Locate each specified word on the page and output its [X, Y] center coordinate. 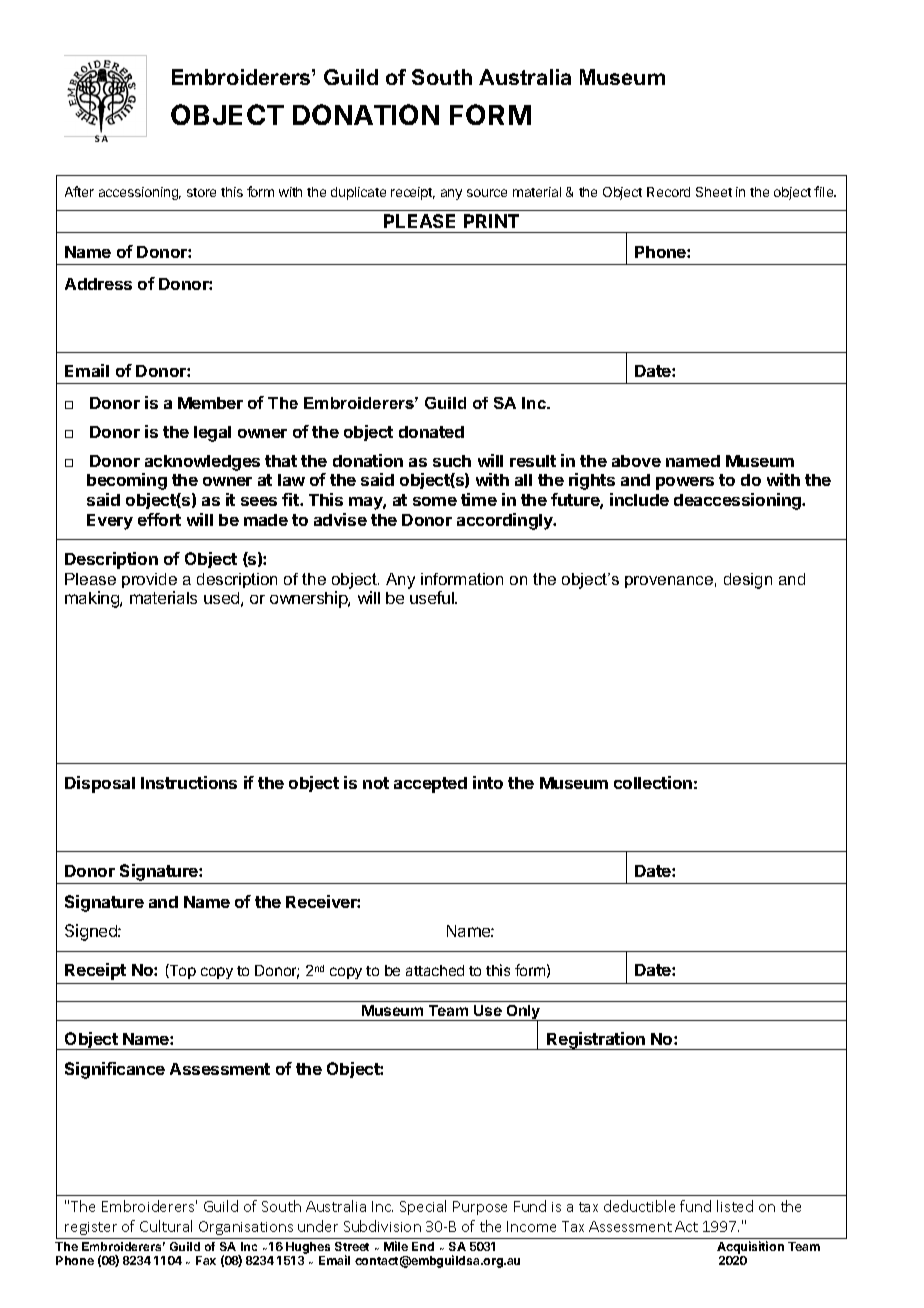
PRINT [491, 221]
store [201, 192]
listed [735, 1206]
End [423, 1246]
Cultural [166, 1226]
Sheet [714, 192]
